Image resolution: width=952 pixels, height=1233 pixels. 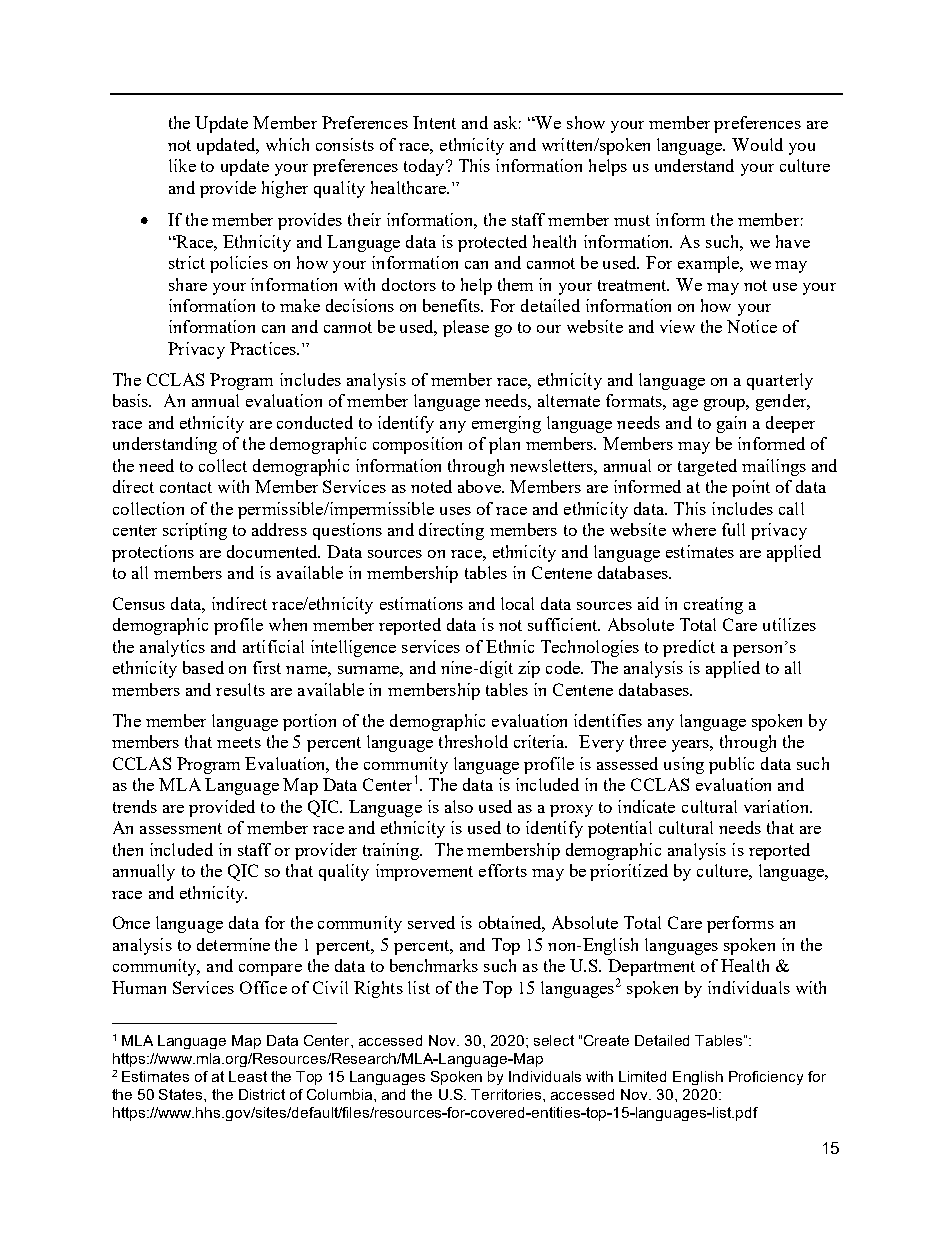 What do you see at coordinates (757, 144) in the screenshot?
I see `Would` at bounding box center [757, 144].
